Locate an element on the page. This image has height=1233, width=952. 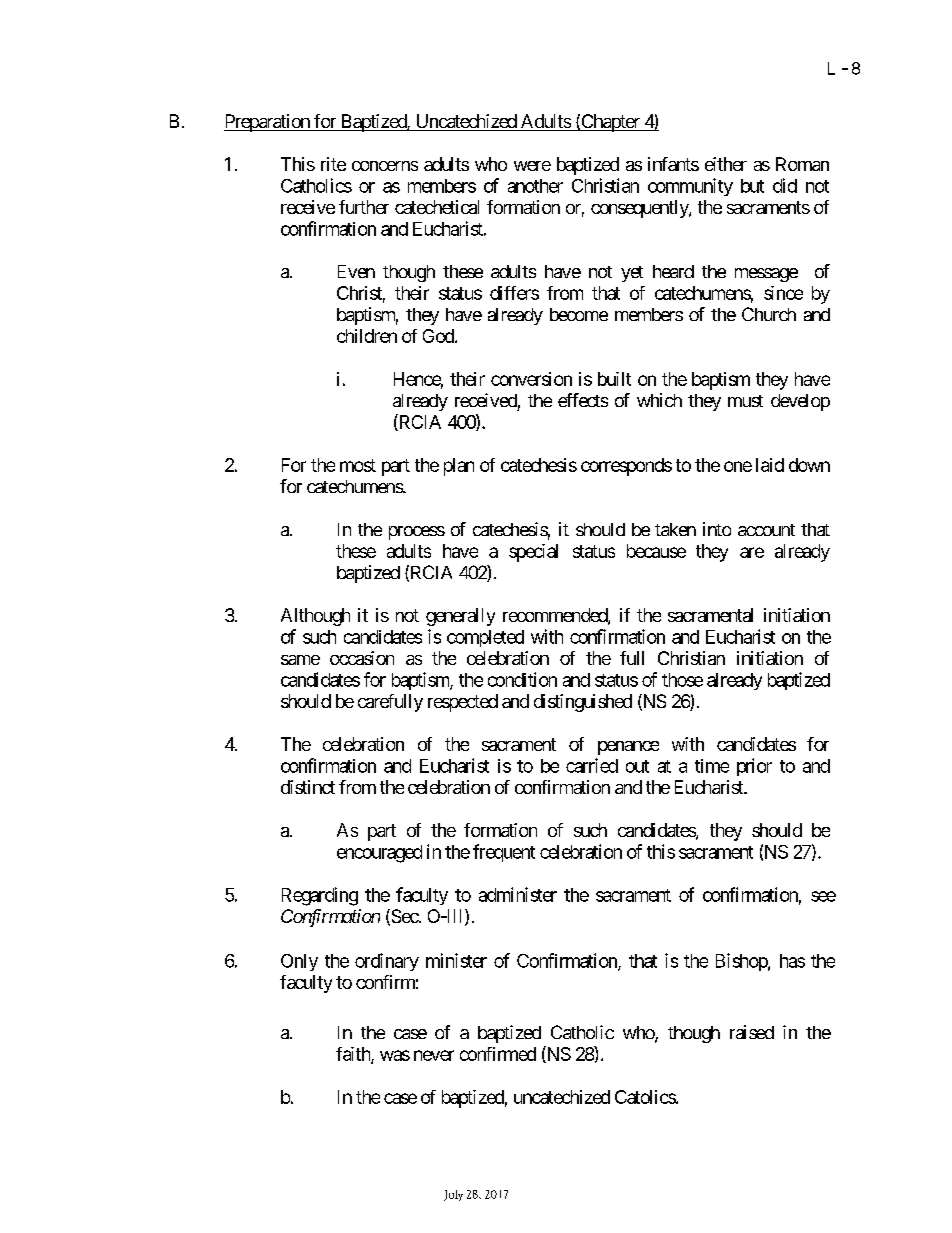
faith is located at coordinates (354, 1055).
